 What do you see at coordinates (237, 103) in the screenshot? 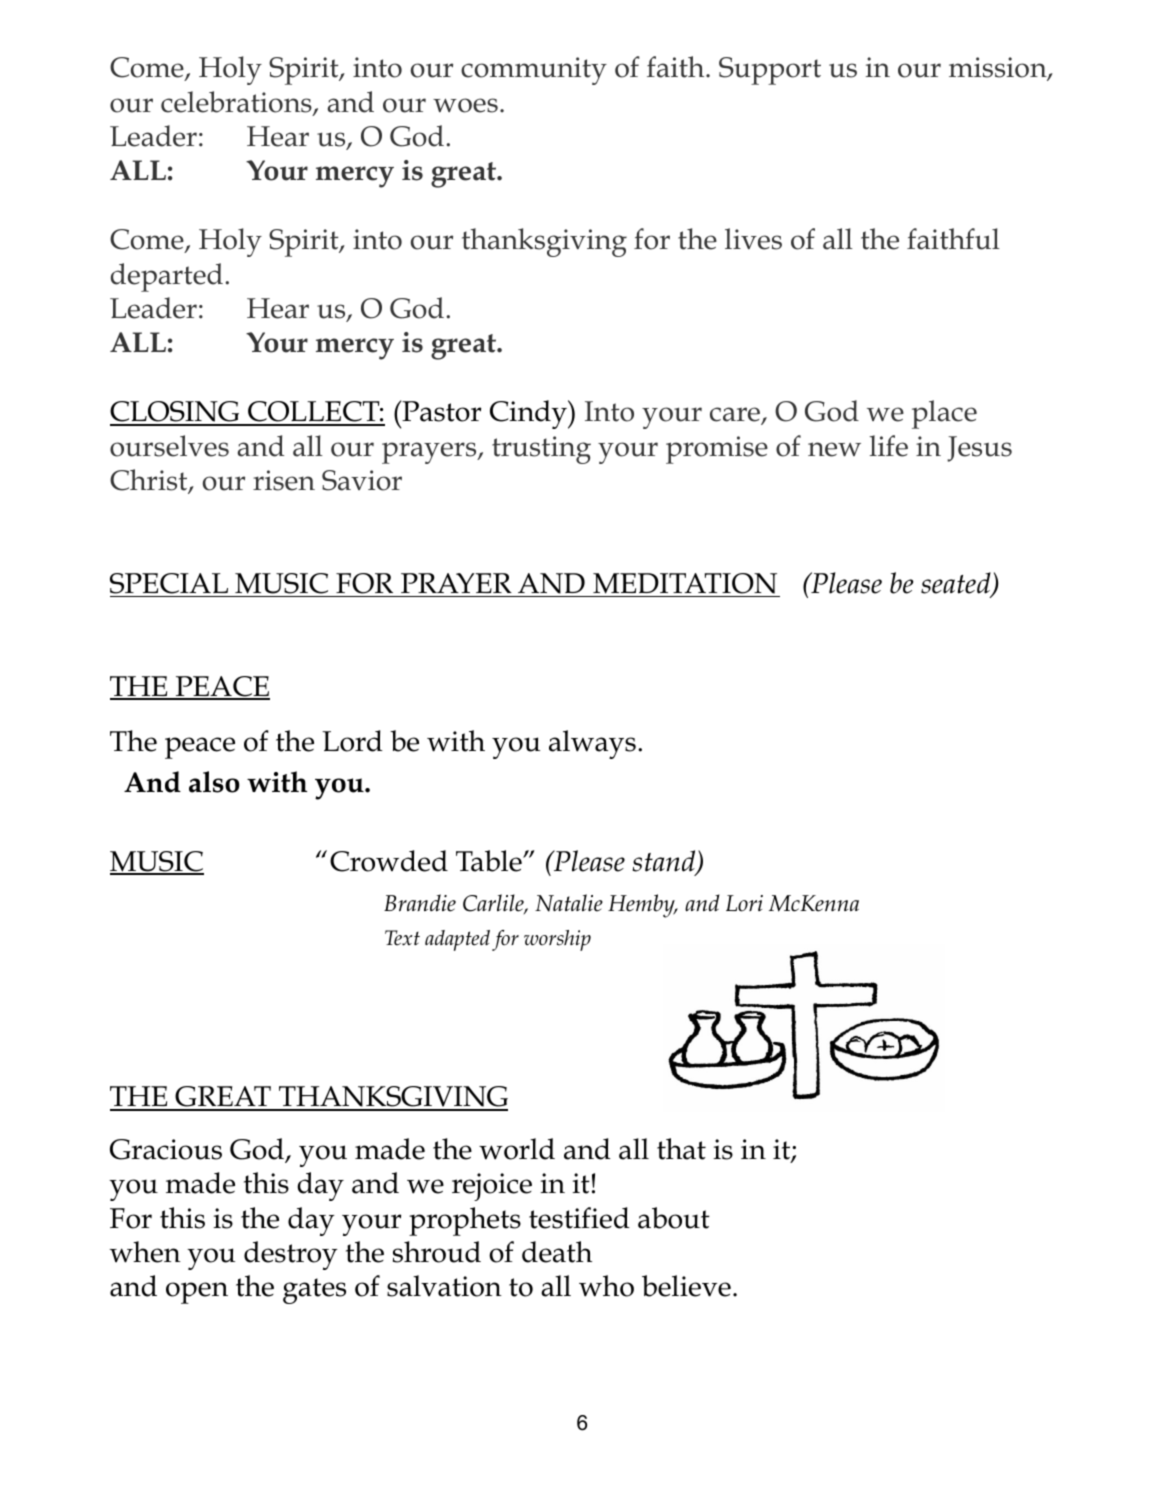
I see `celebrations` at bounding box center [237, 103].
